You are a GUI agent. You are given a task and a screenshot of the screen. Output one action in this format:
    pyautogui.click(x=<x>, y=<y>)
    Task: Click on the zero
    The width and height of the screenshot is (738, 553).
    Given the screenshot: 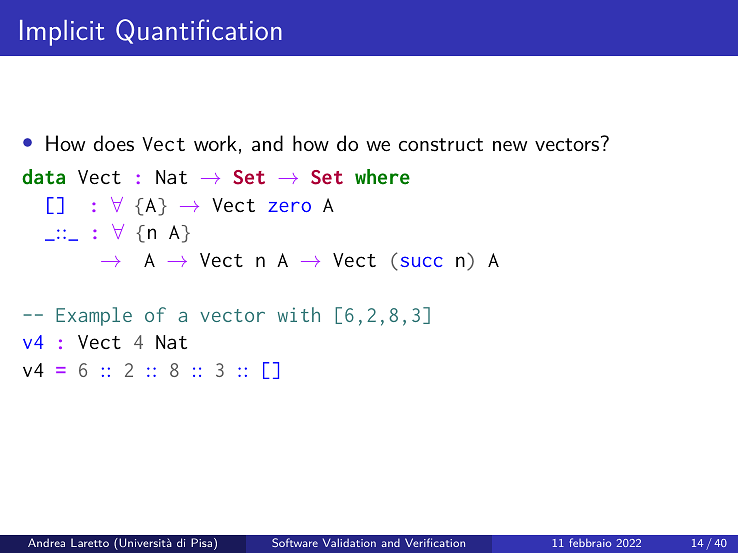 What is the action you would take?
    pyautogui.click(x=289, y=206)
